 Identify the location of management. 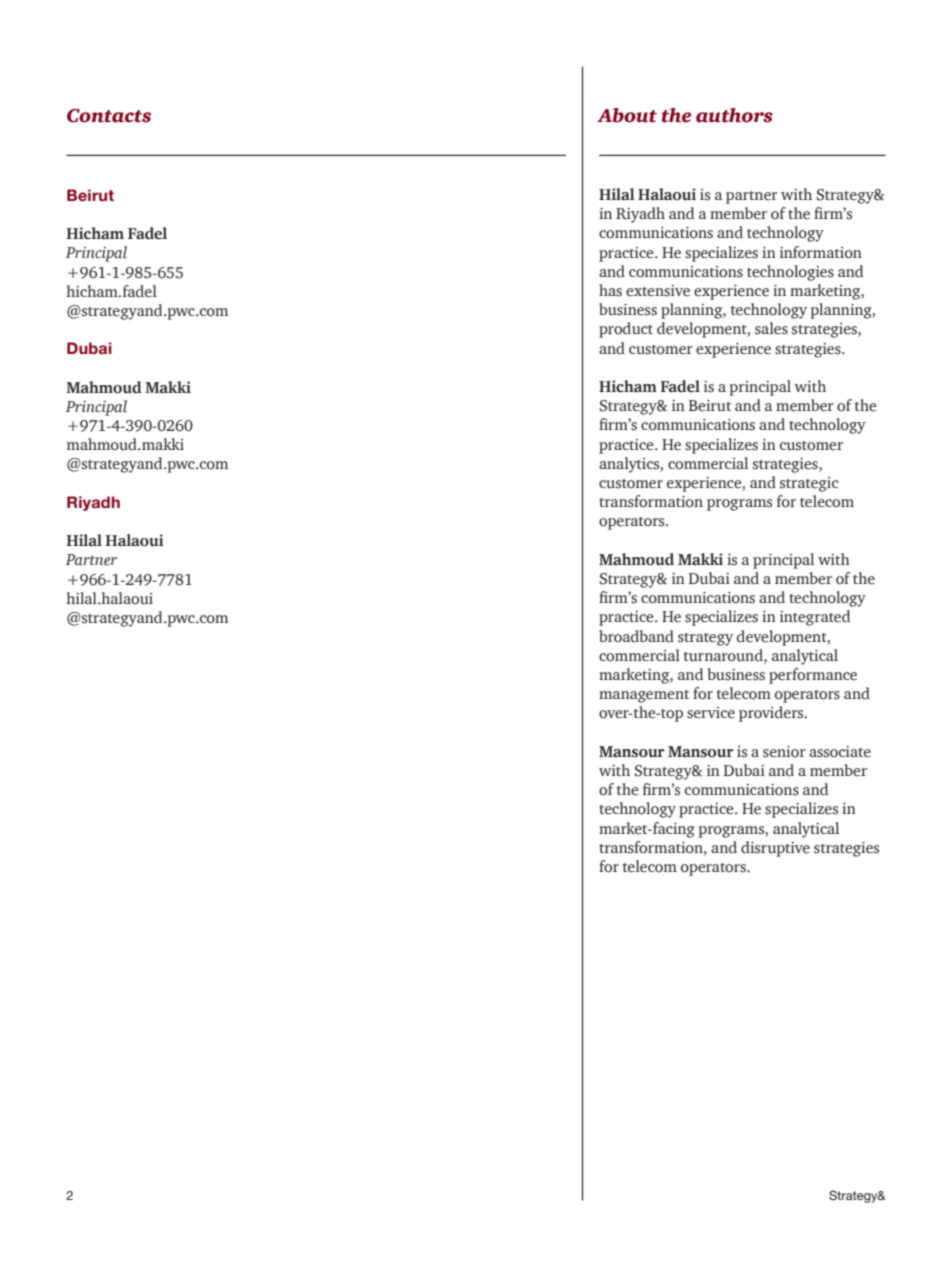
(644, 696).
